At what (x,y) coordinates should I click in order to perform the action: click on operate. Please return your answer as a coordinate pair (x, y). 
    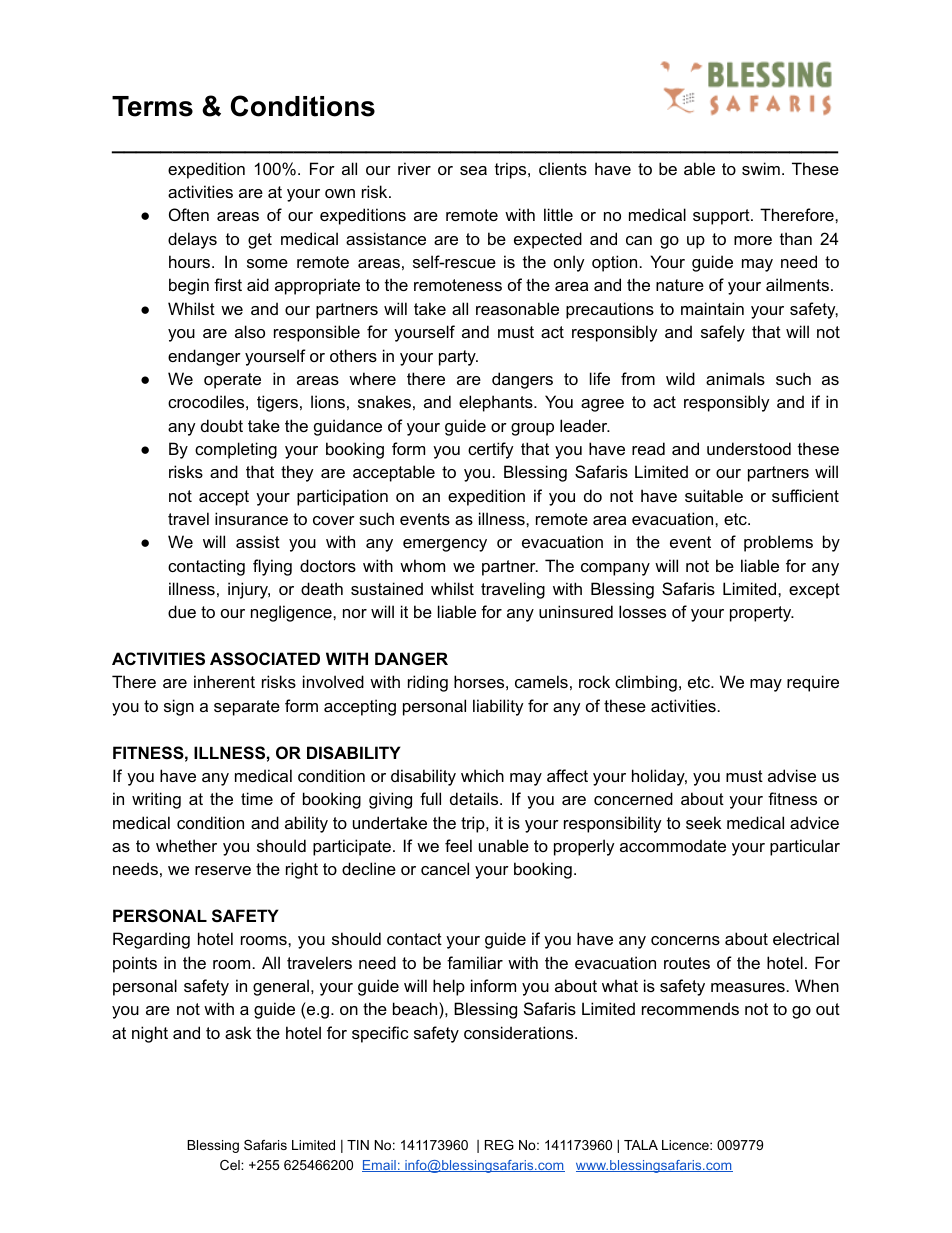
    Looking at the image, I should click on (232, 381).
